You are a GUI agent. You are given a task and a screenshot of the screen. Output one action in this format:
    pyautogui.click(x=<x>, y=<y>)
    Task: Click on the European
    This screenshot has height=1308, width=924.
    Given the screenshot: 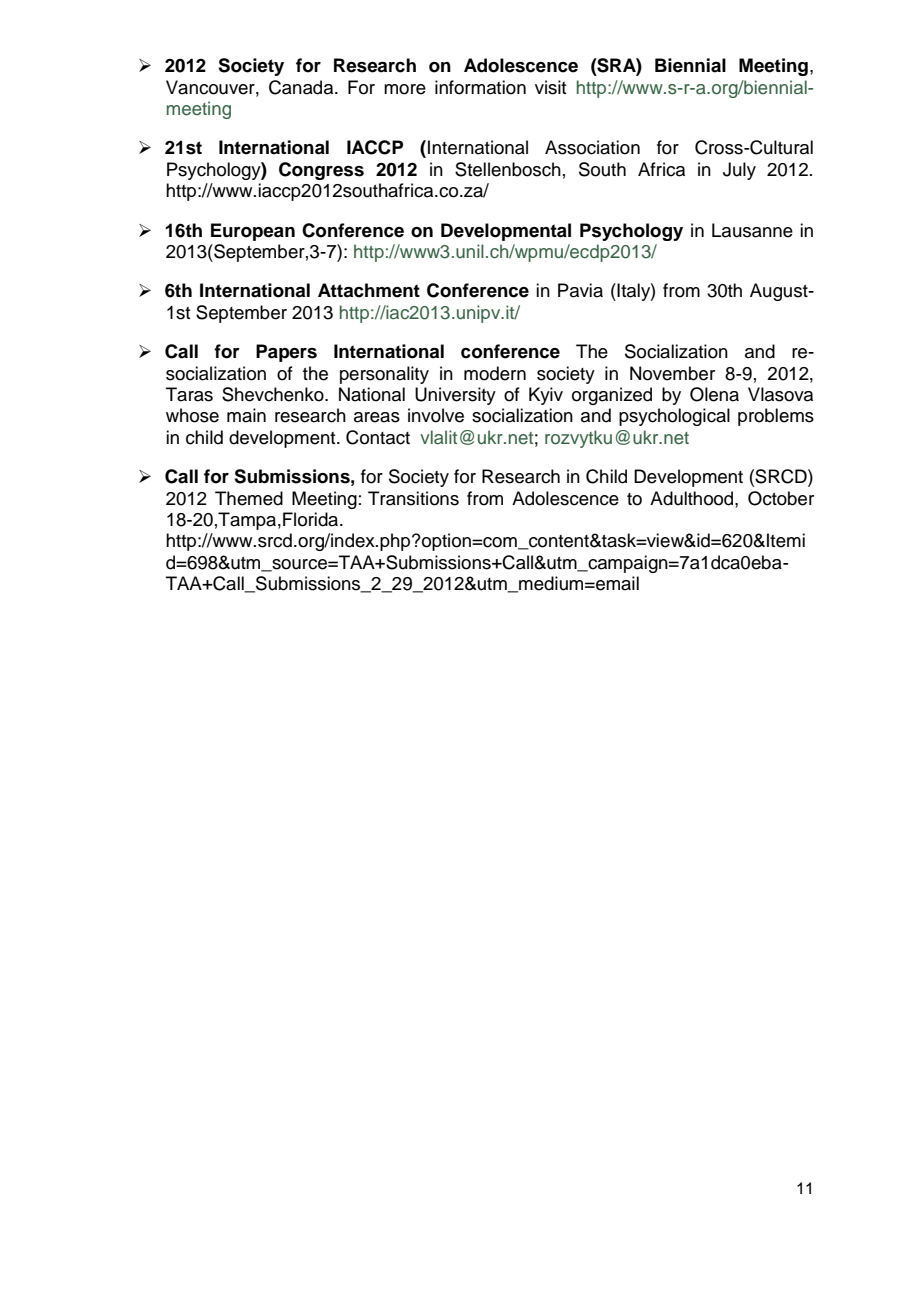 What is the action you would take?
    pyautogui.click(x=253, y=232)
